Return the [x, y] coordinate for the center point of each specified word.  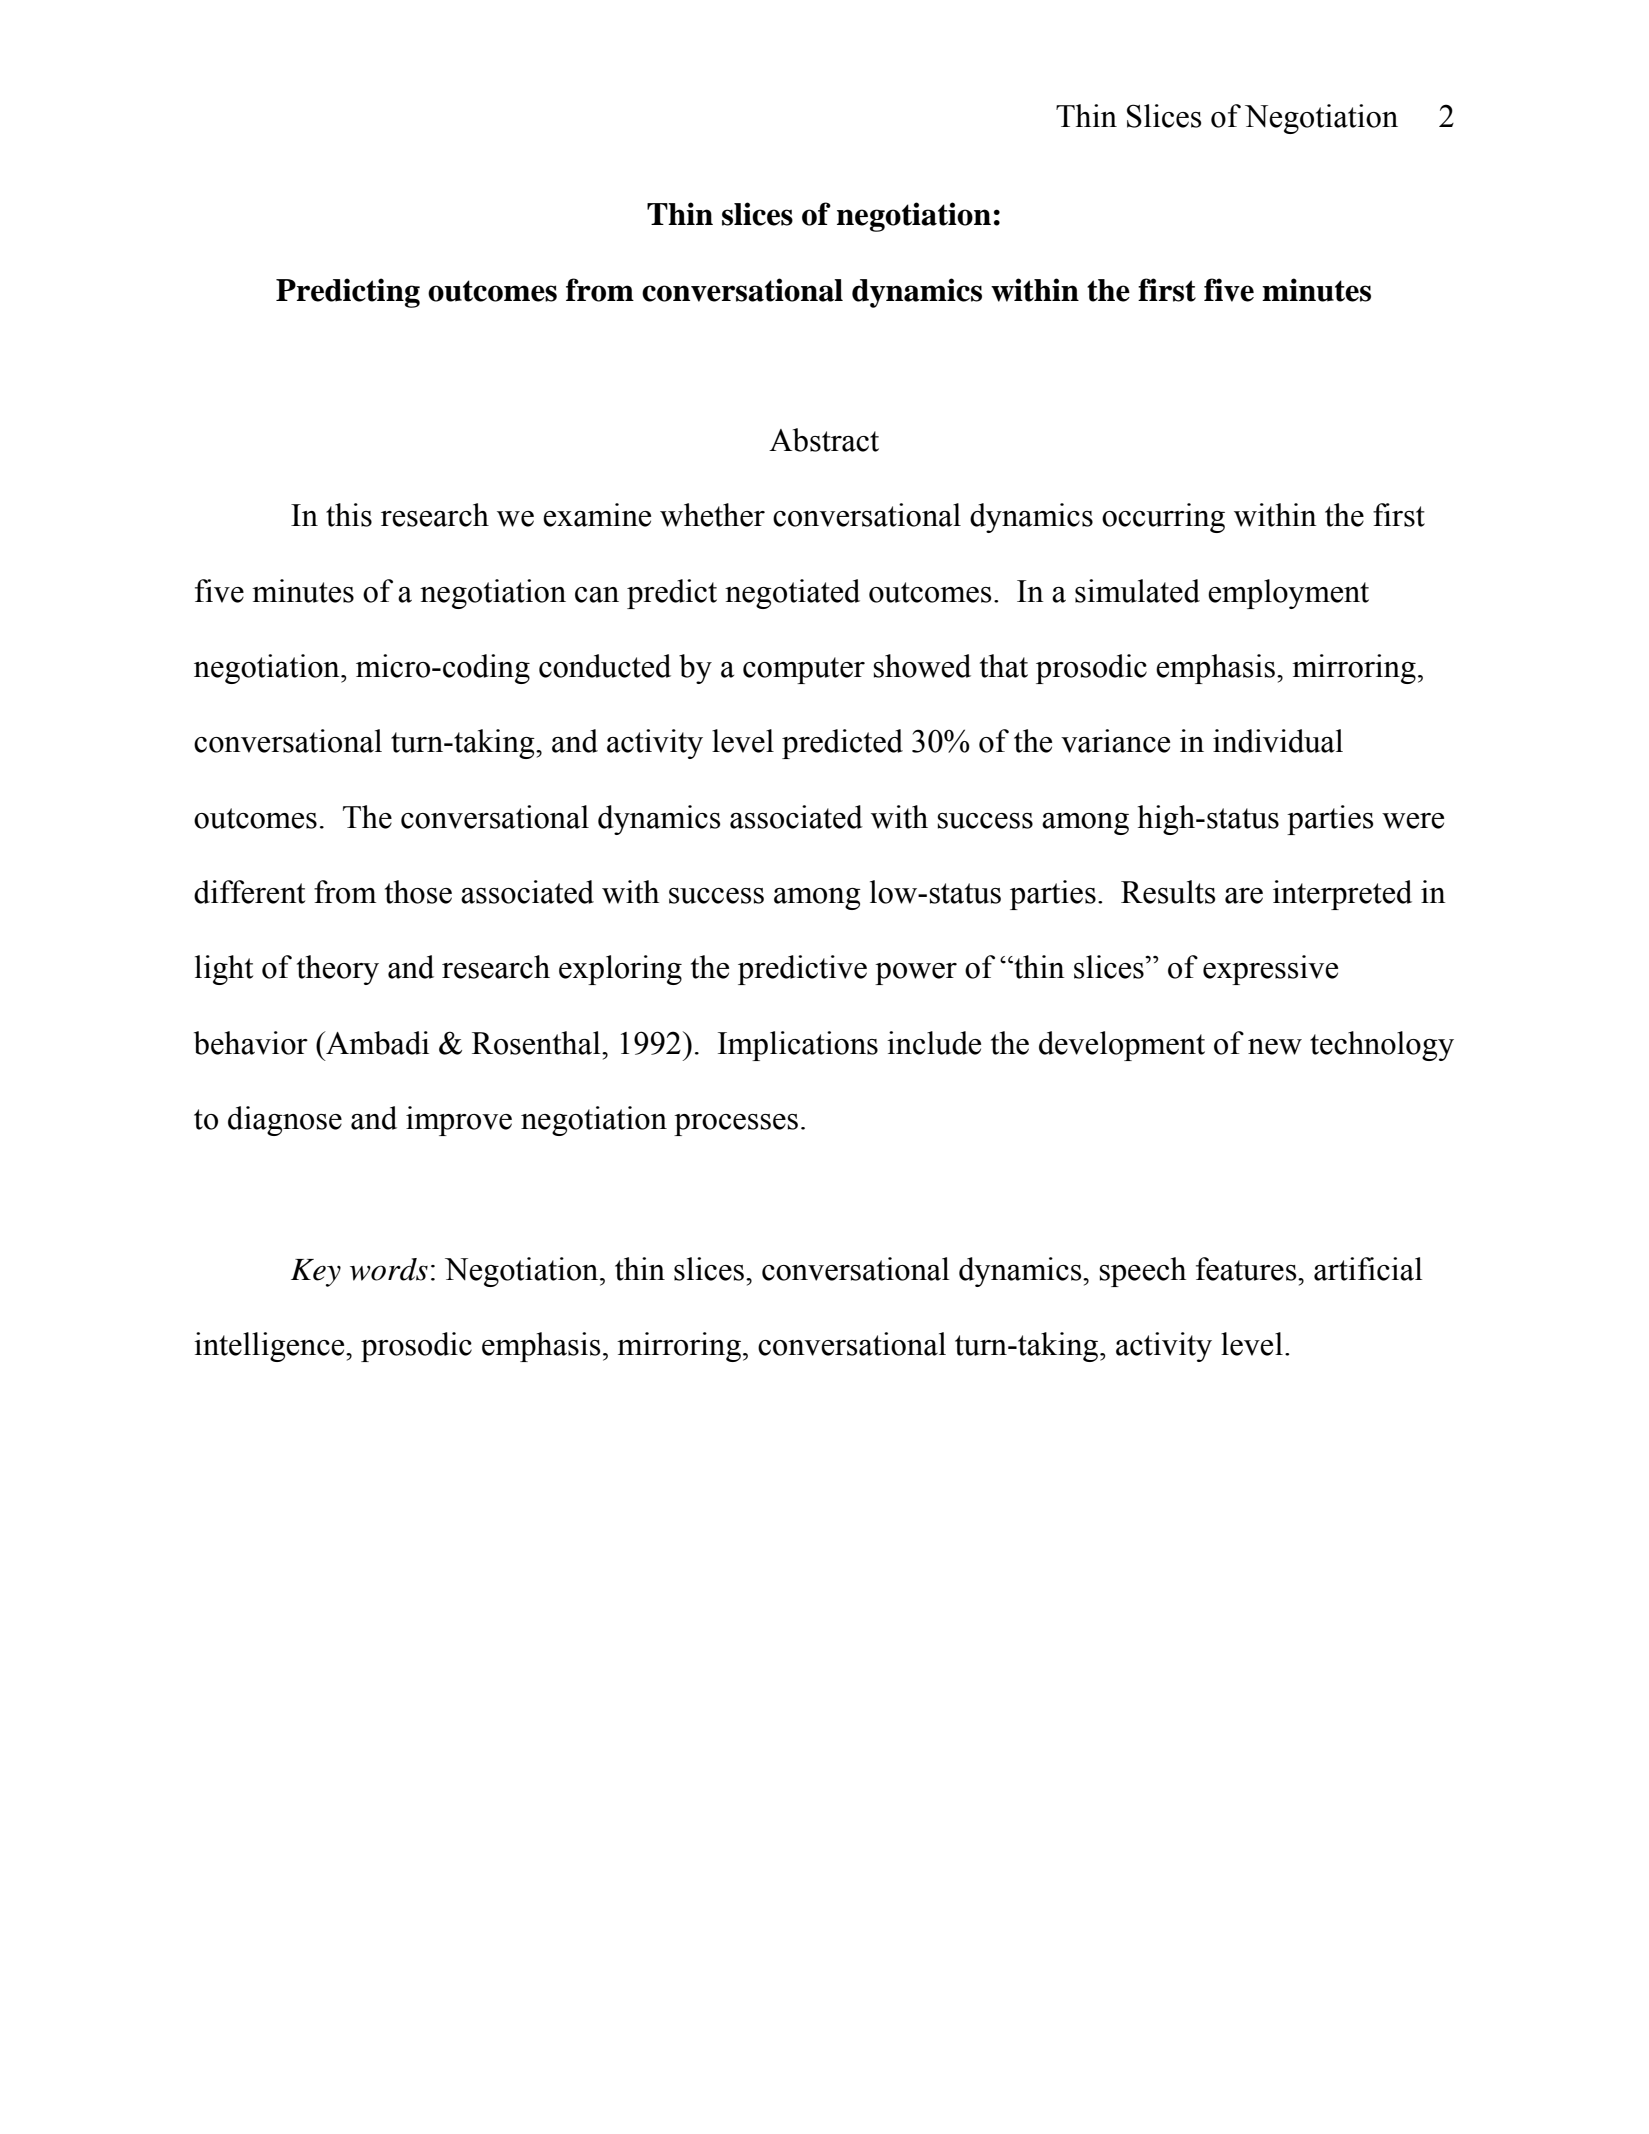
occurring [1163, 518]
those [418, 892]
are [1244, 896]
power [916, 974]
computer [804, 670]
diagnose [285, 1121]
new [1275, 1047]
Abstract [824, 440]
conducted [605, 666]
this [349, 515]
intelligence [270, 1347]
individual [1278, 741]
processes [736, 1125]
